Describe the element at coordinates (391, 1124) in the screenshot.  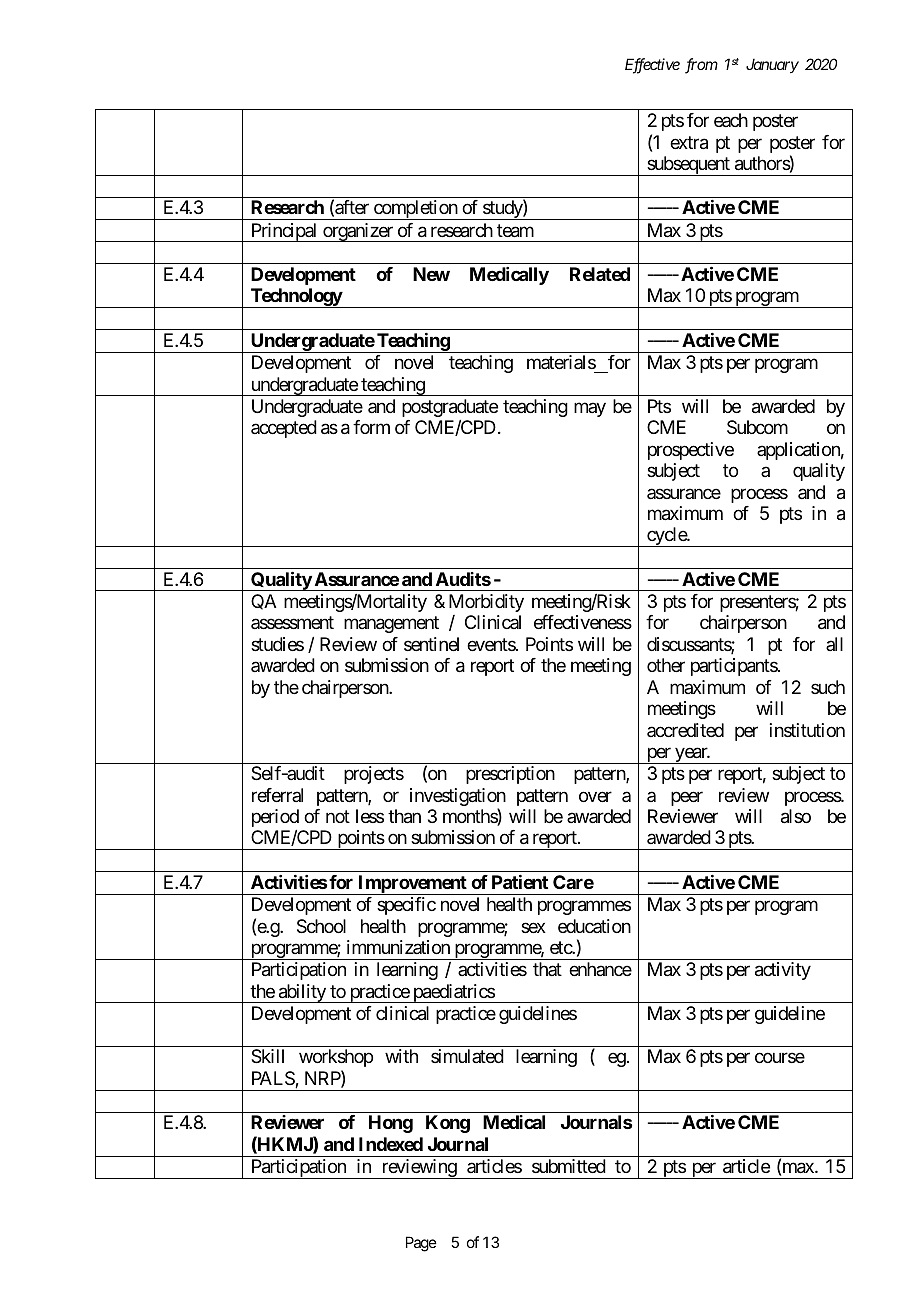
I see `Hong` at that location.
